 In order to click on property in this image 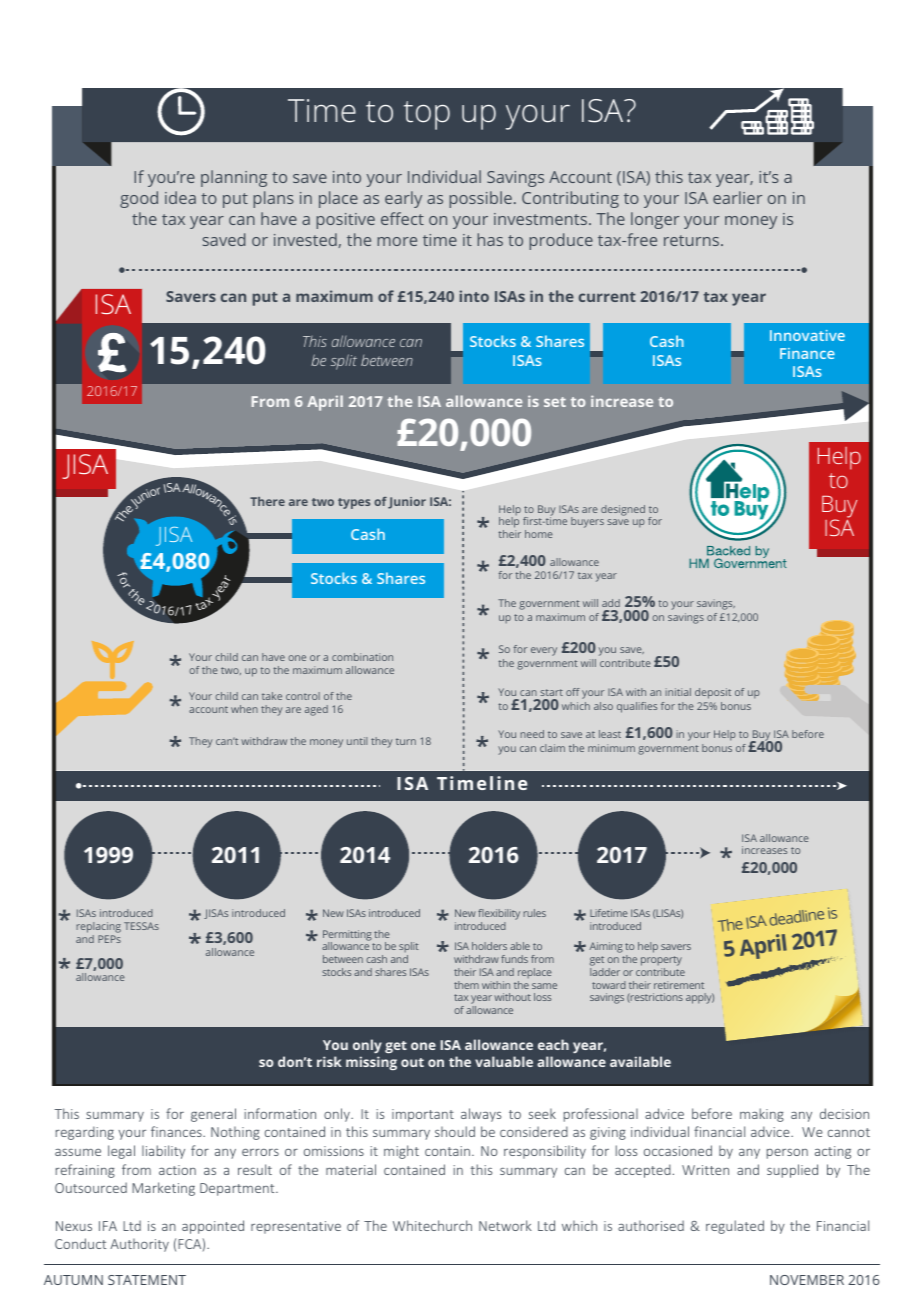, I will do `click(661, 962)`.
